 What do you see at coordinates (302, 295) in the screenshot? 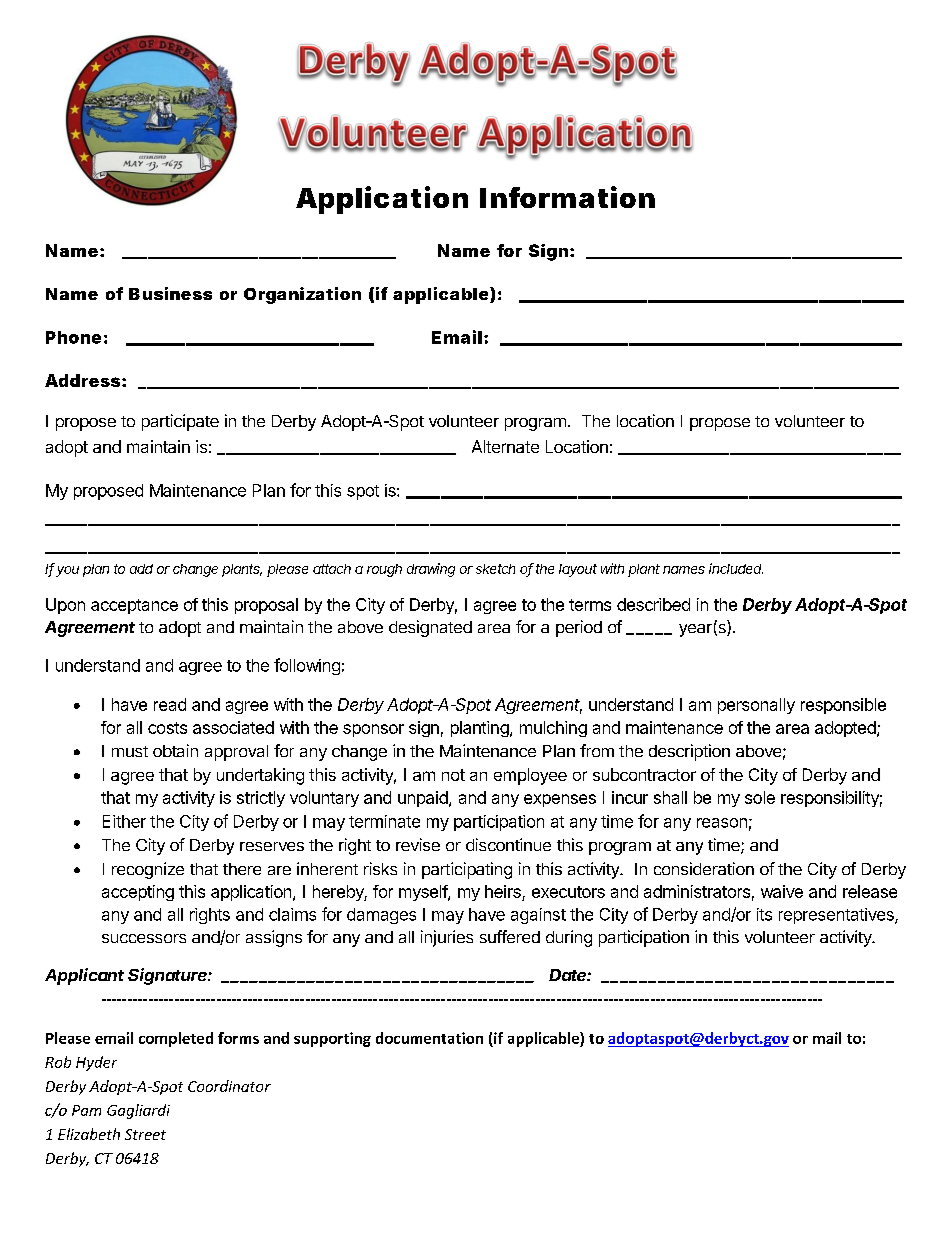
I see `Organization` at bounding box center [302, 295].
